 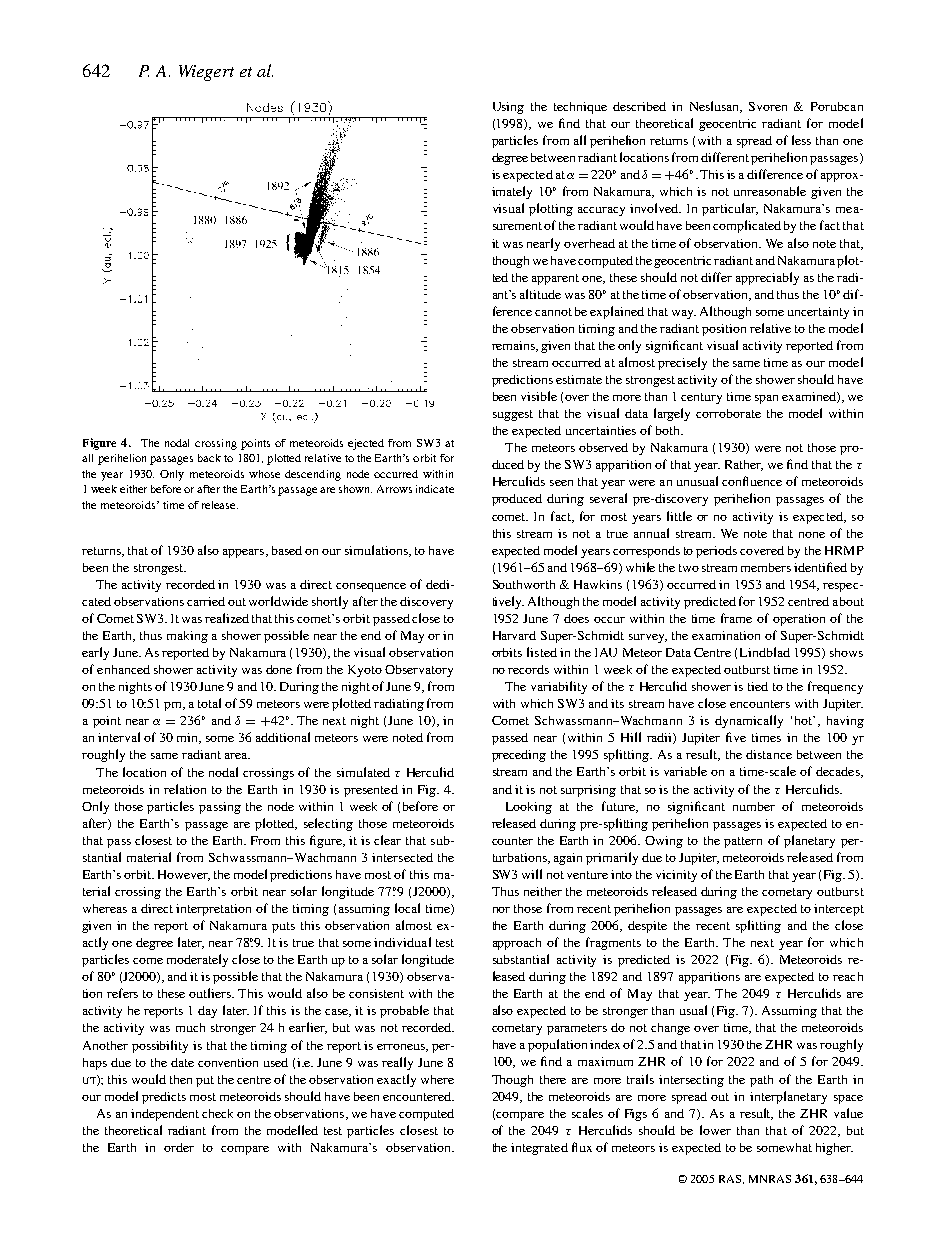 What do you see at coordinates (184, 875) in the screenshot?
I see `However` at bounding box center [184, 875].
